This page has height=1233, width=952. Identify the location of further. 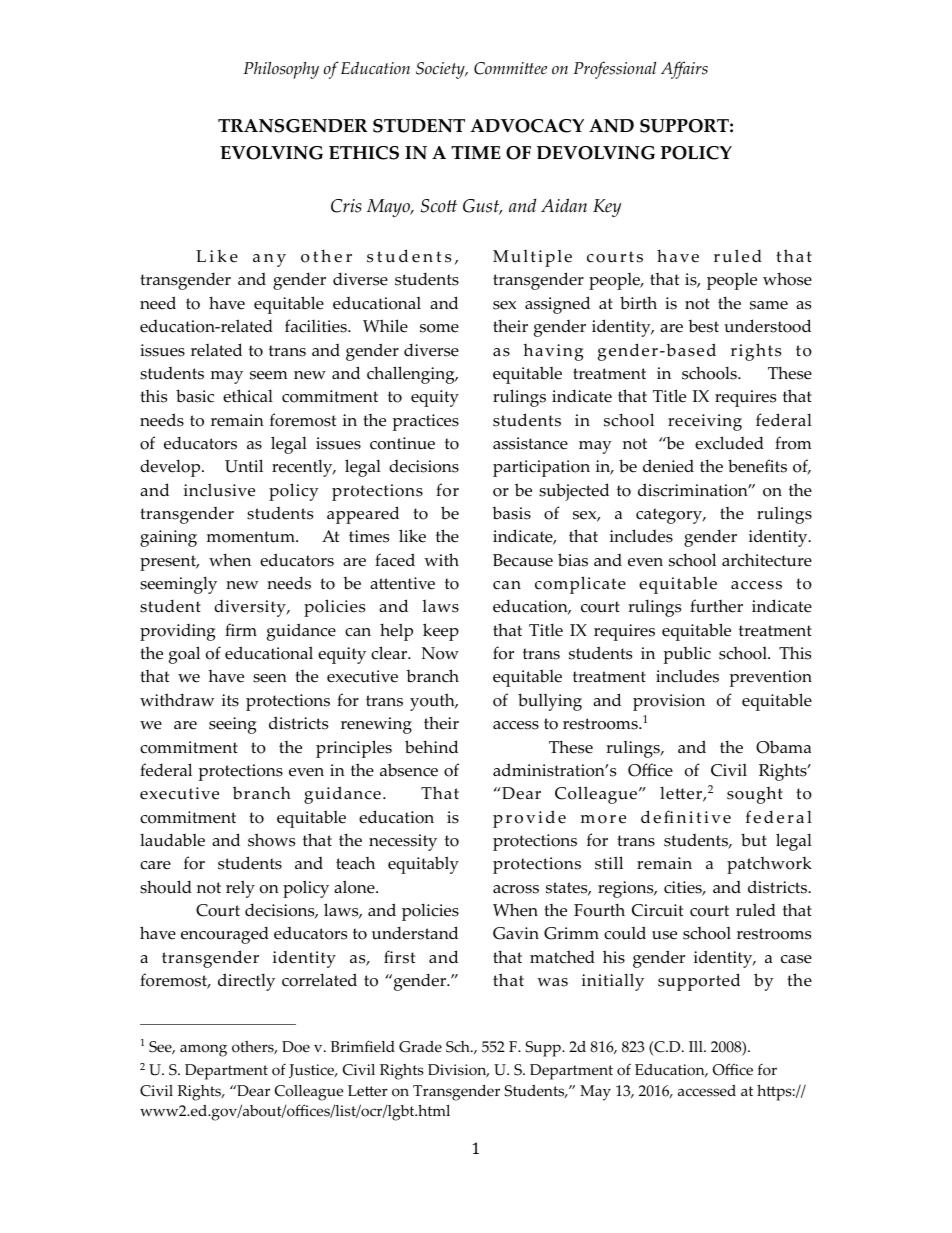
(716, 606).
